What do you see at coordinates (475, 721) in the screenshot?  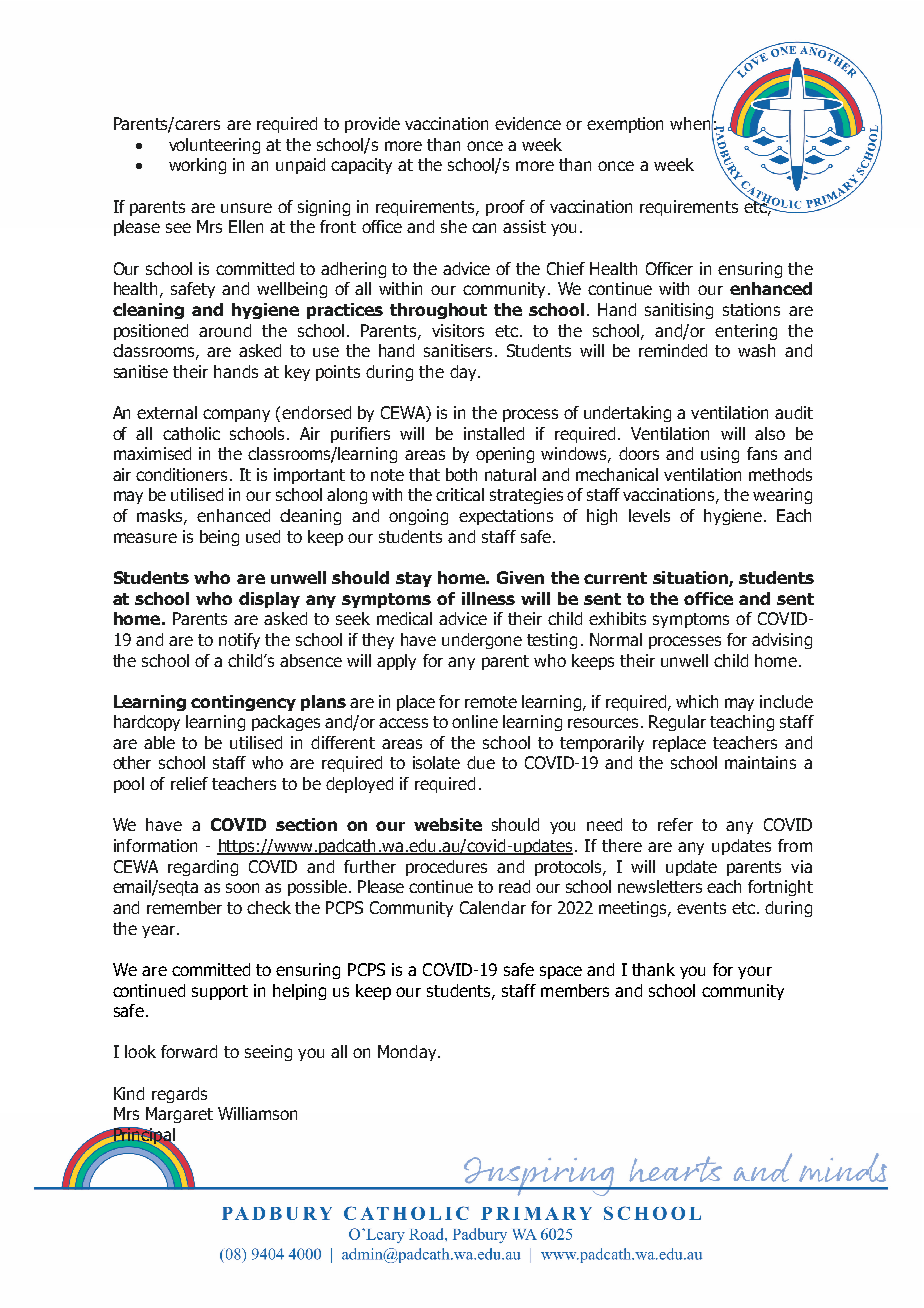 I see `online` at bounding box center [475, 721].
